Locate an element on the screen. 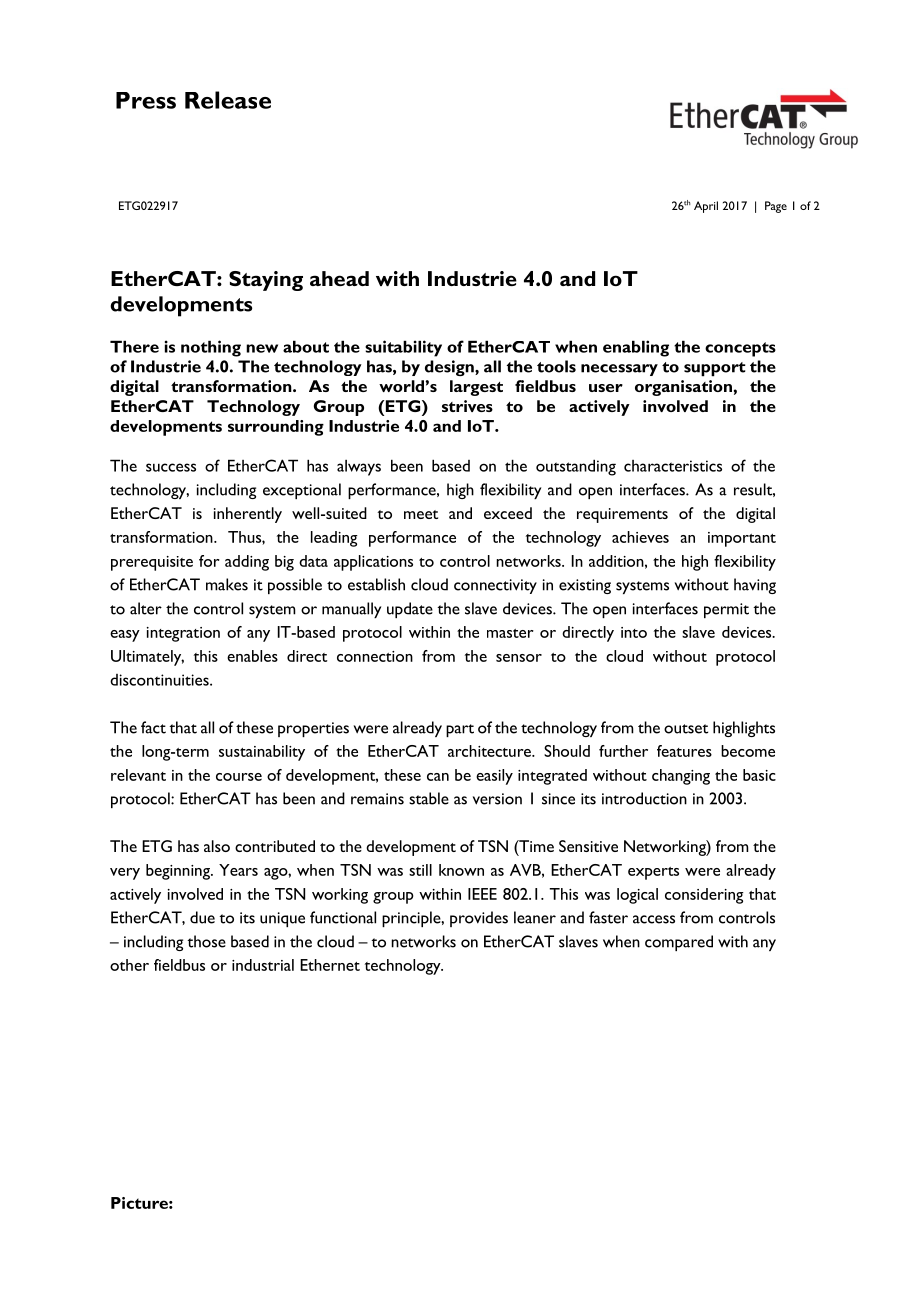 Image resolution: width=924 pixels, height=1308 pixels. sensor is located at coordinates (519, 658).
